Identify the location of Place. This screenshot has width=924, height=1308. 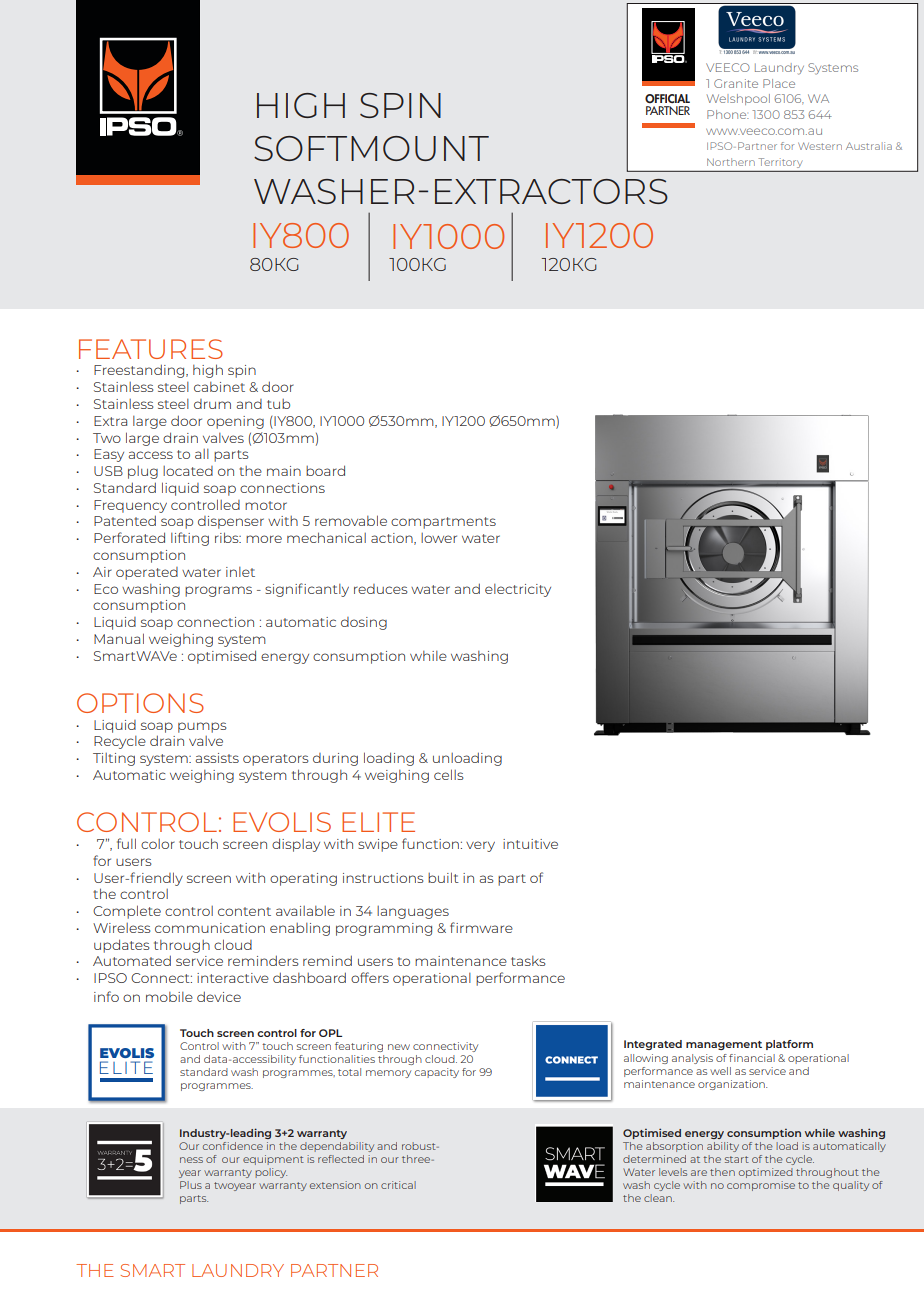
(779, 83).
